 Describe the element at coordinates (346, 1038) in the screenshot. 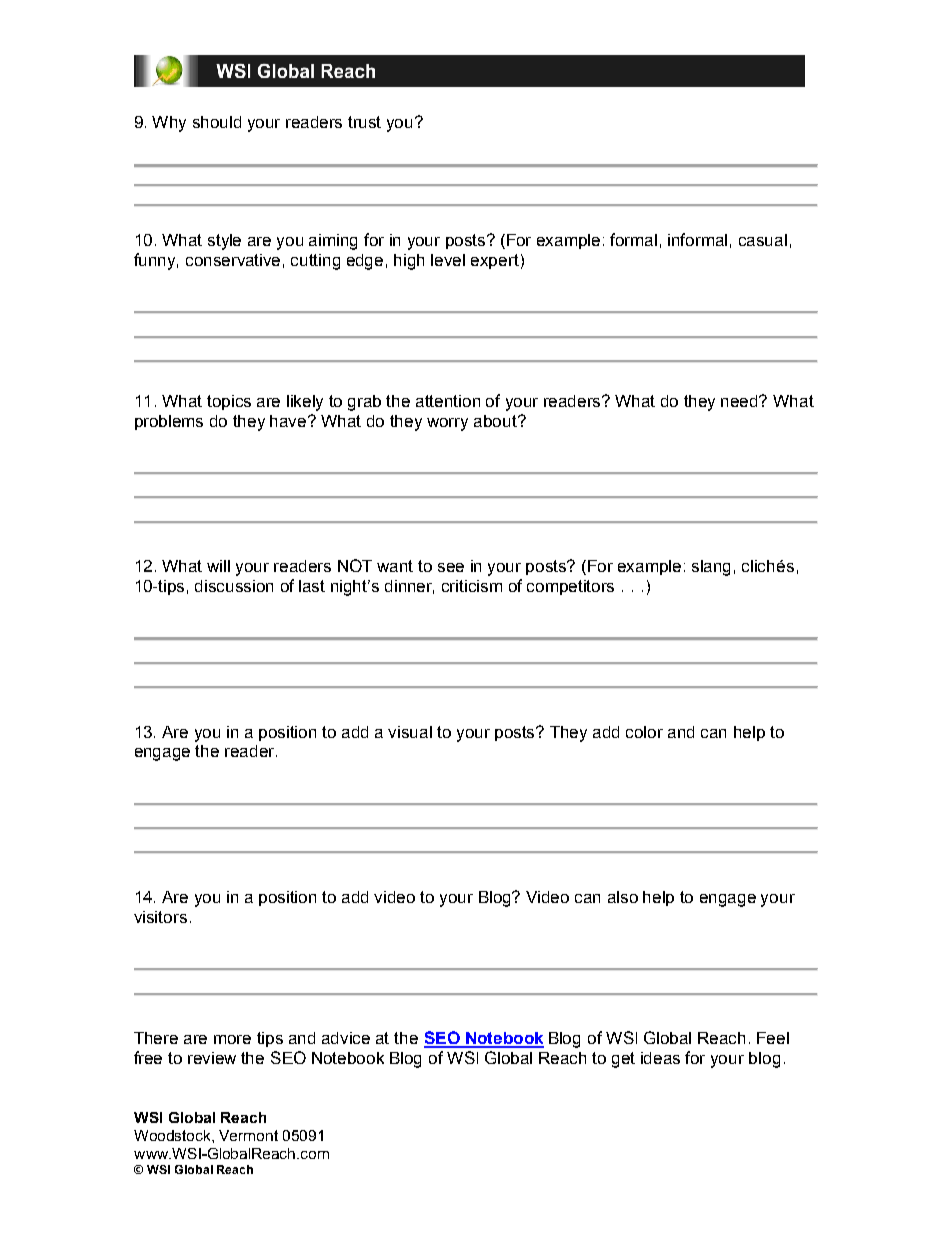

I see `advice` at that location.
